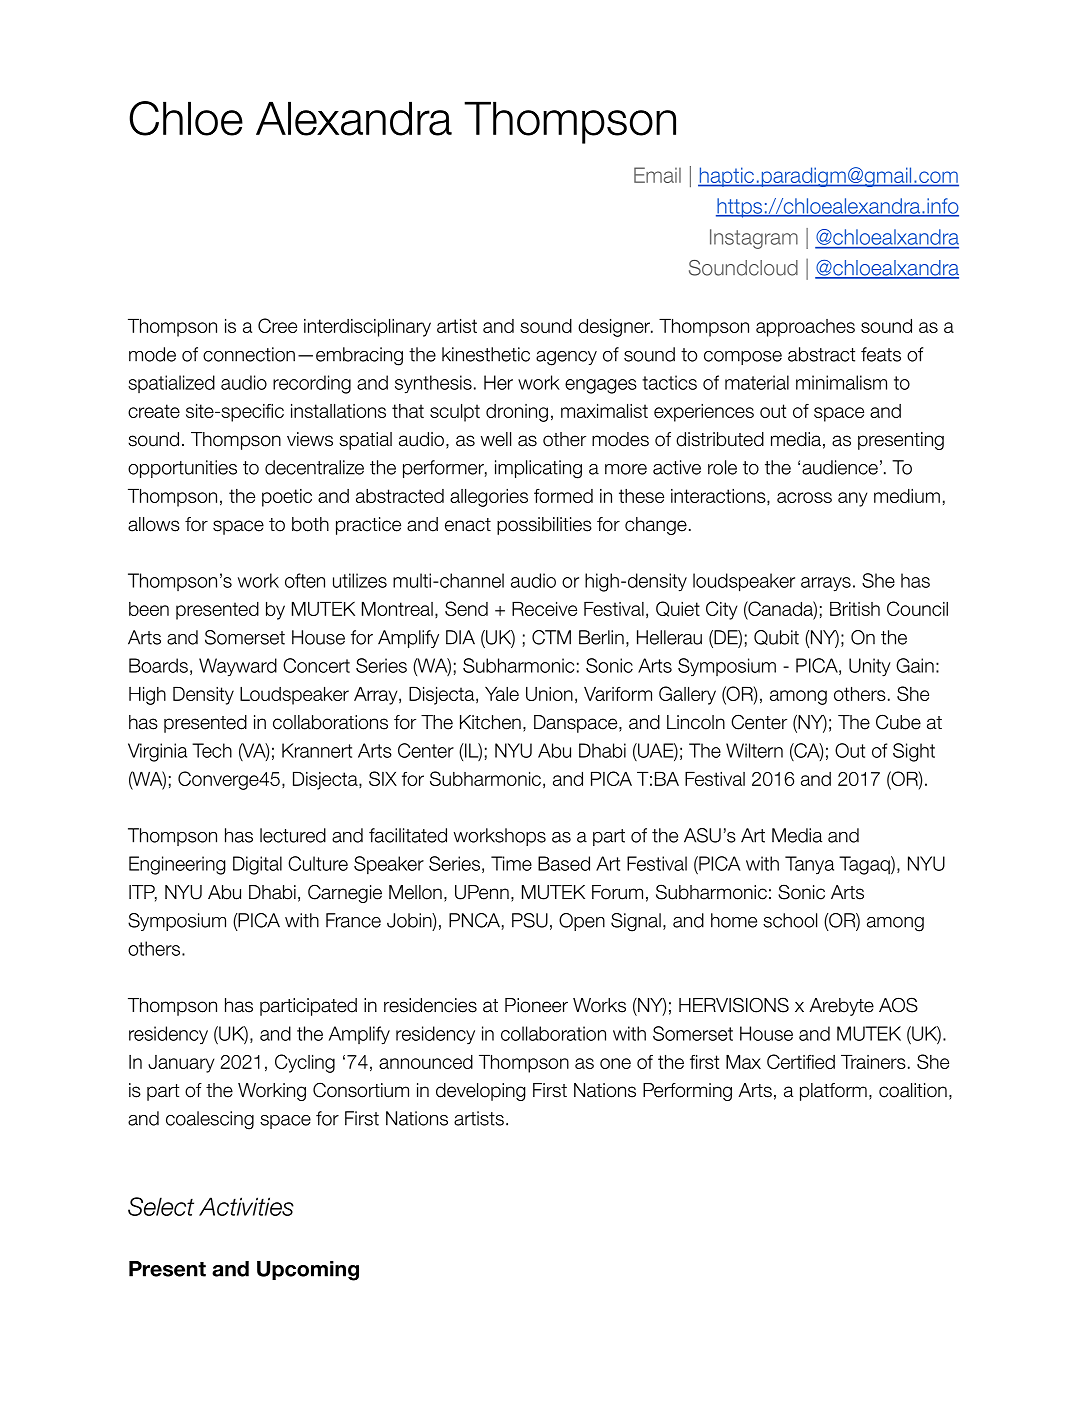 This screenshot has width=1087, height=1406. I want to click on Instagram, so click(754, 239).
